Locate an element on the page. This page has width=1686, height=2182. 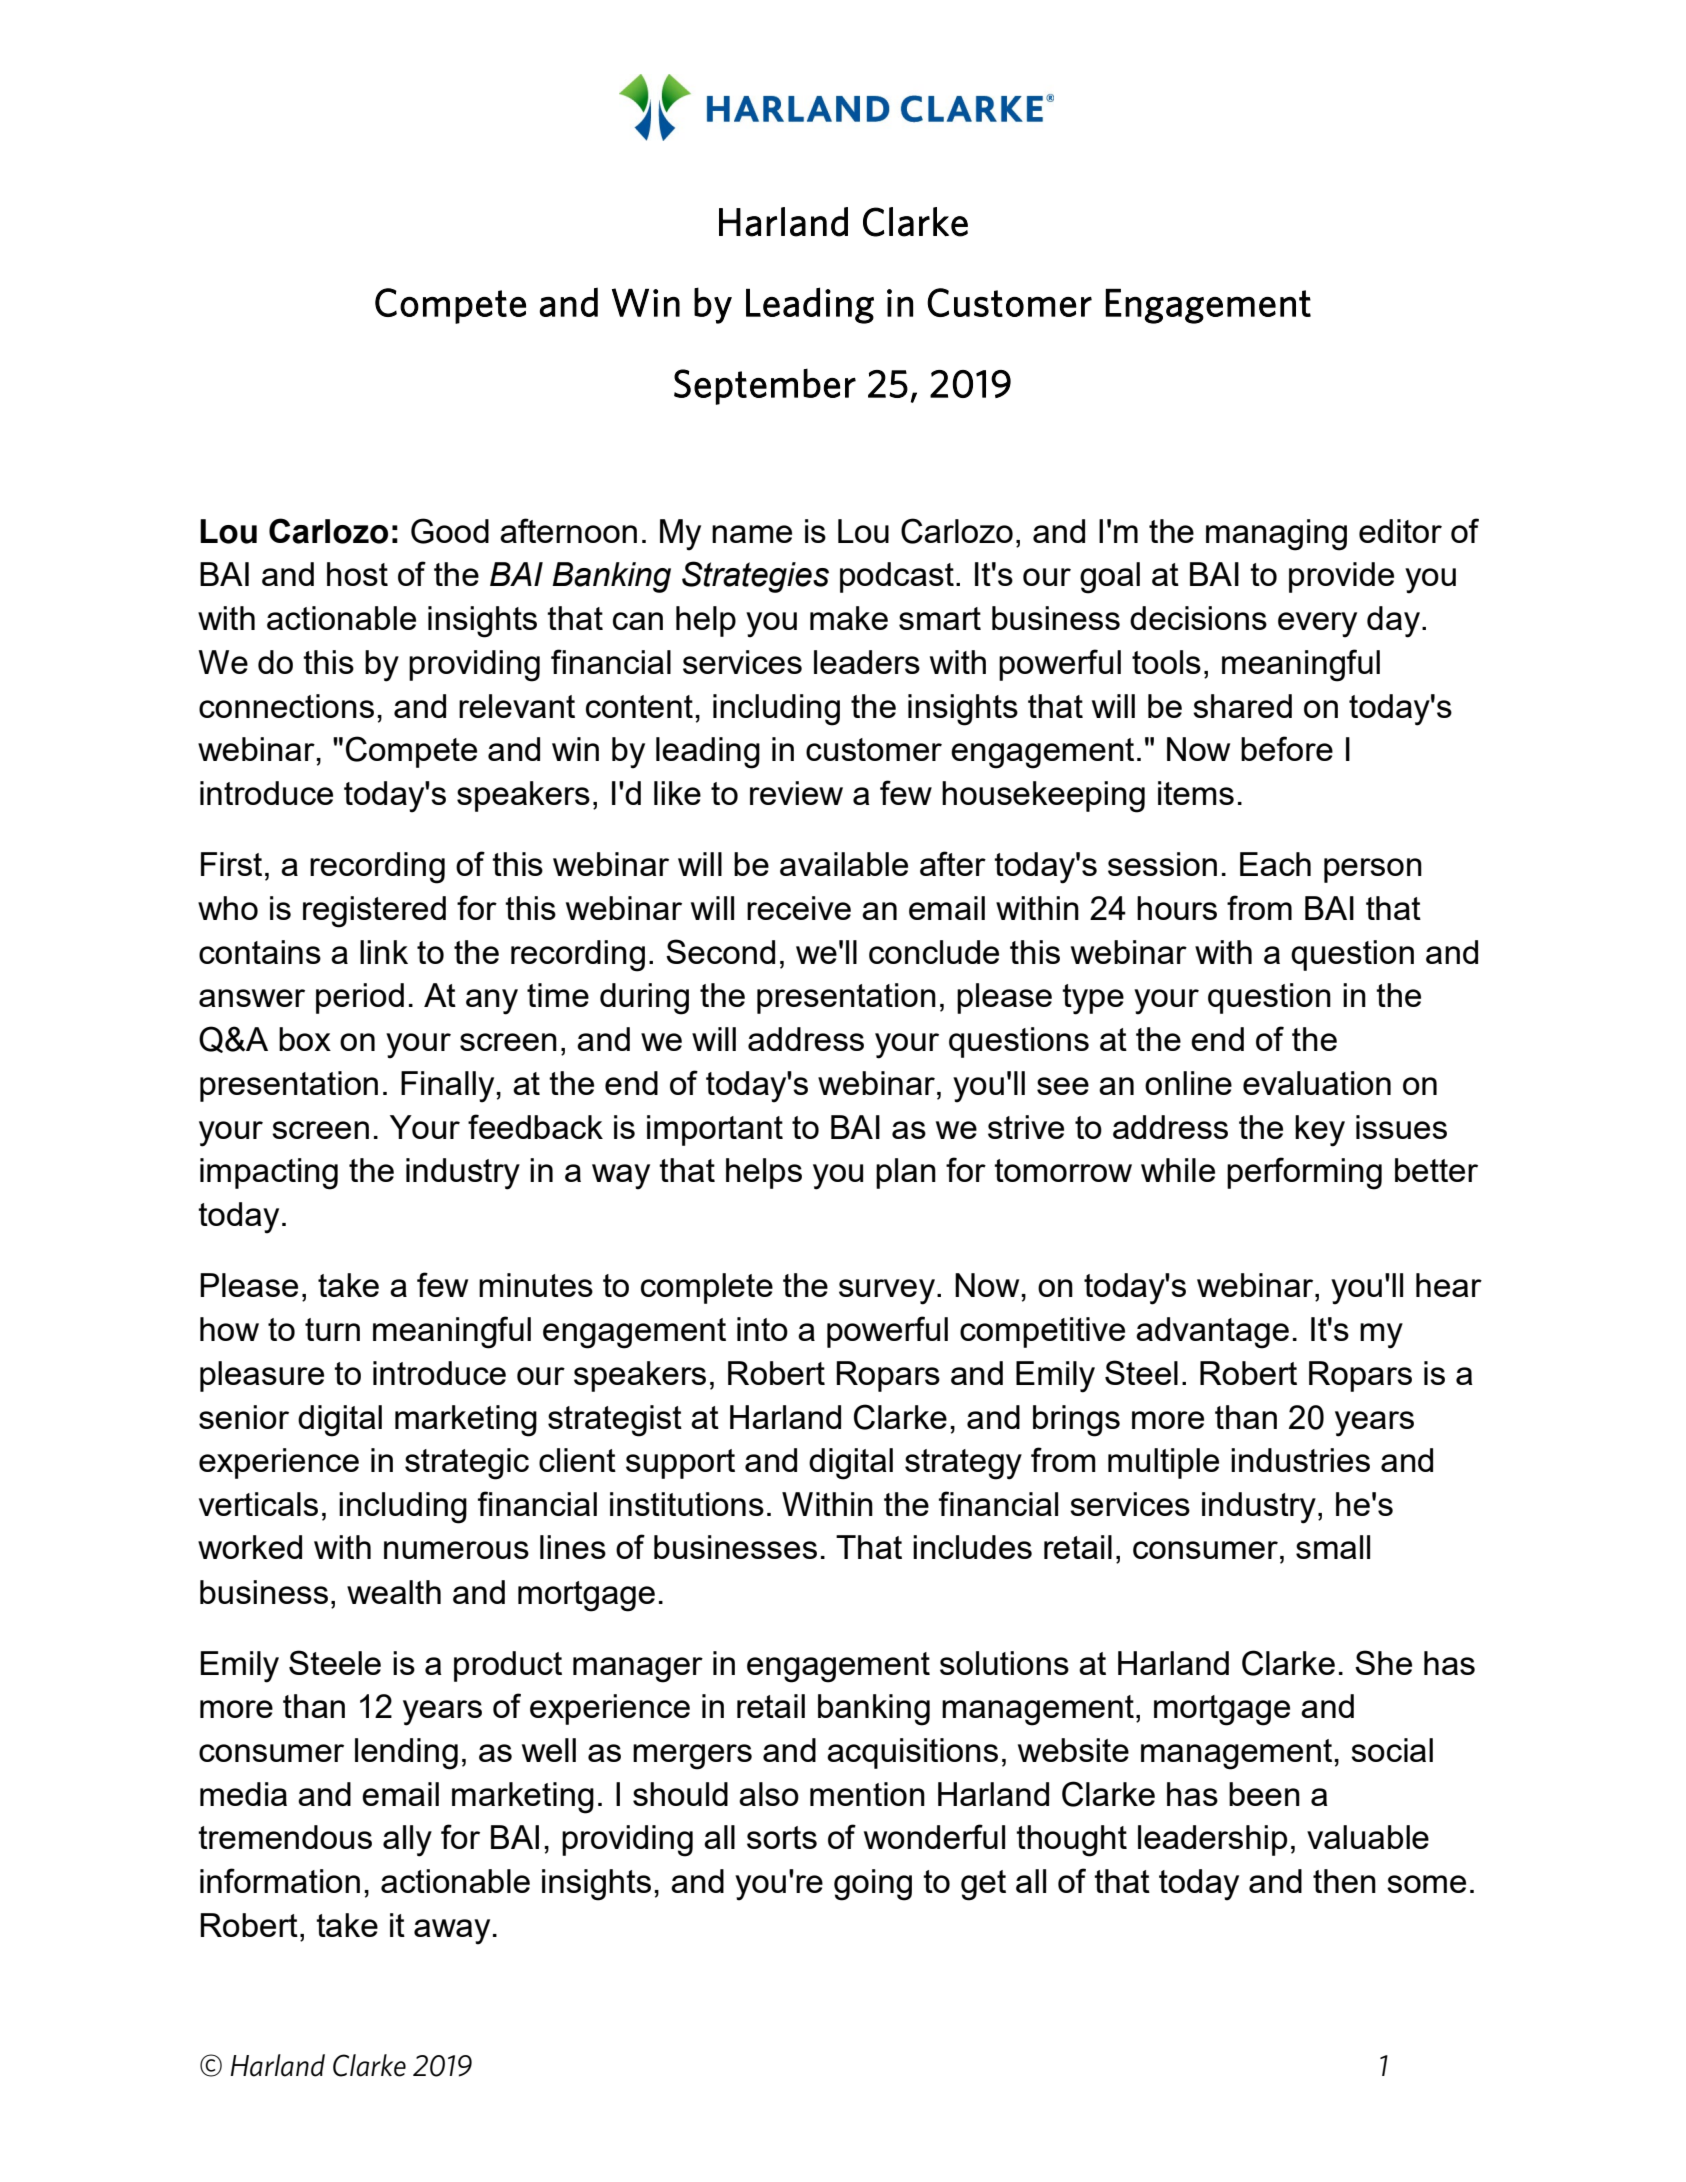
September is located at coordinates (765, 386).
